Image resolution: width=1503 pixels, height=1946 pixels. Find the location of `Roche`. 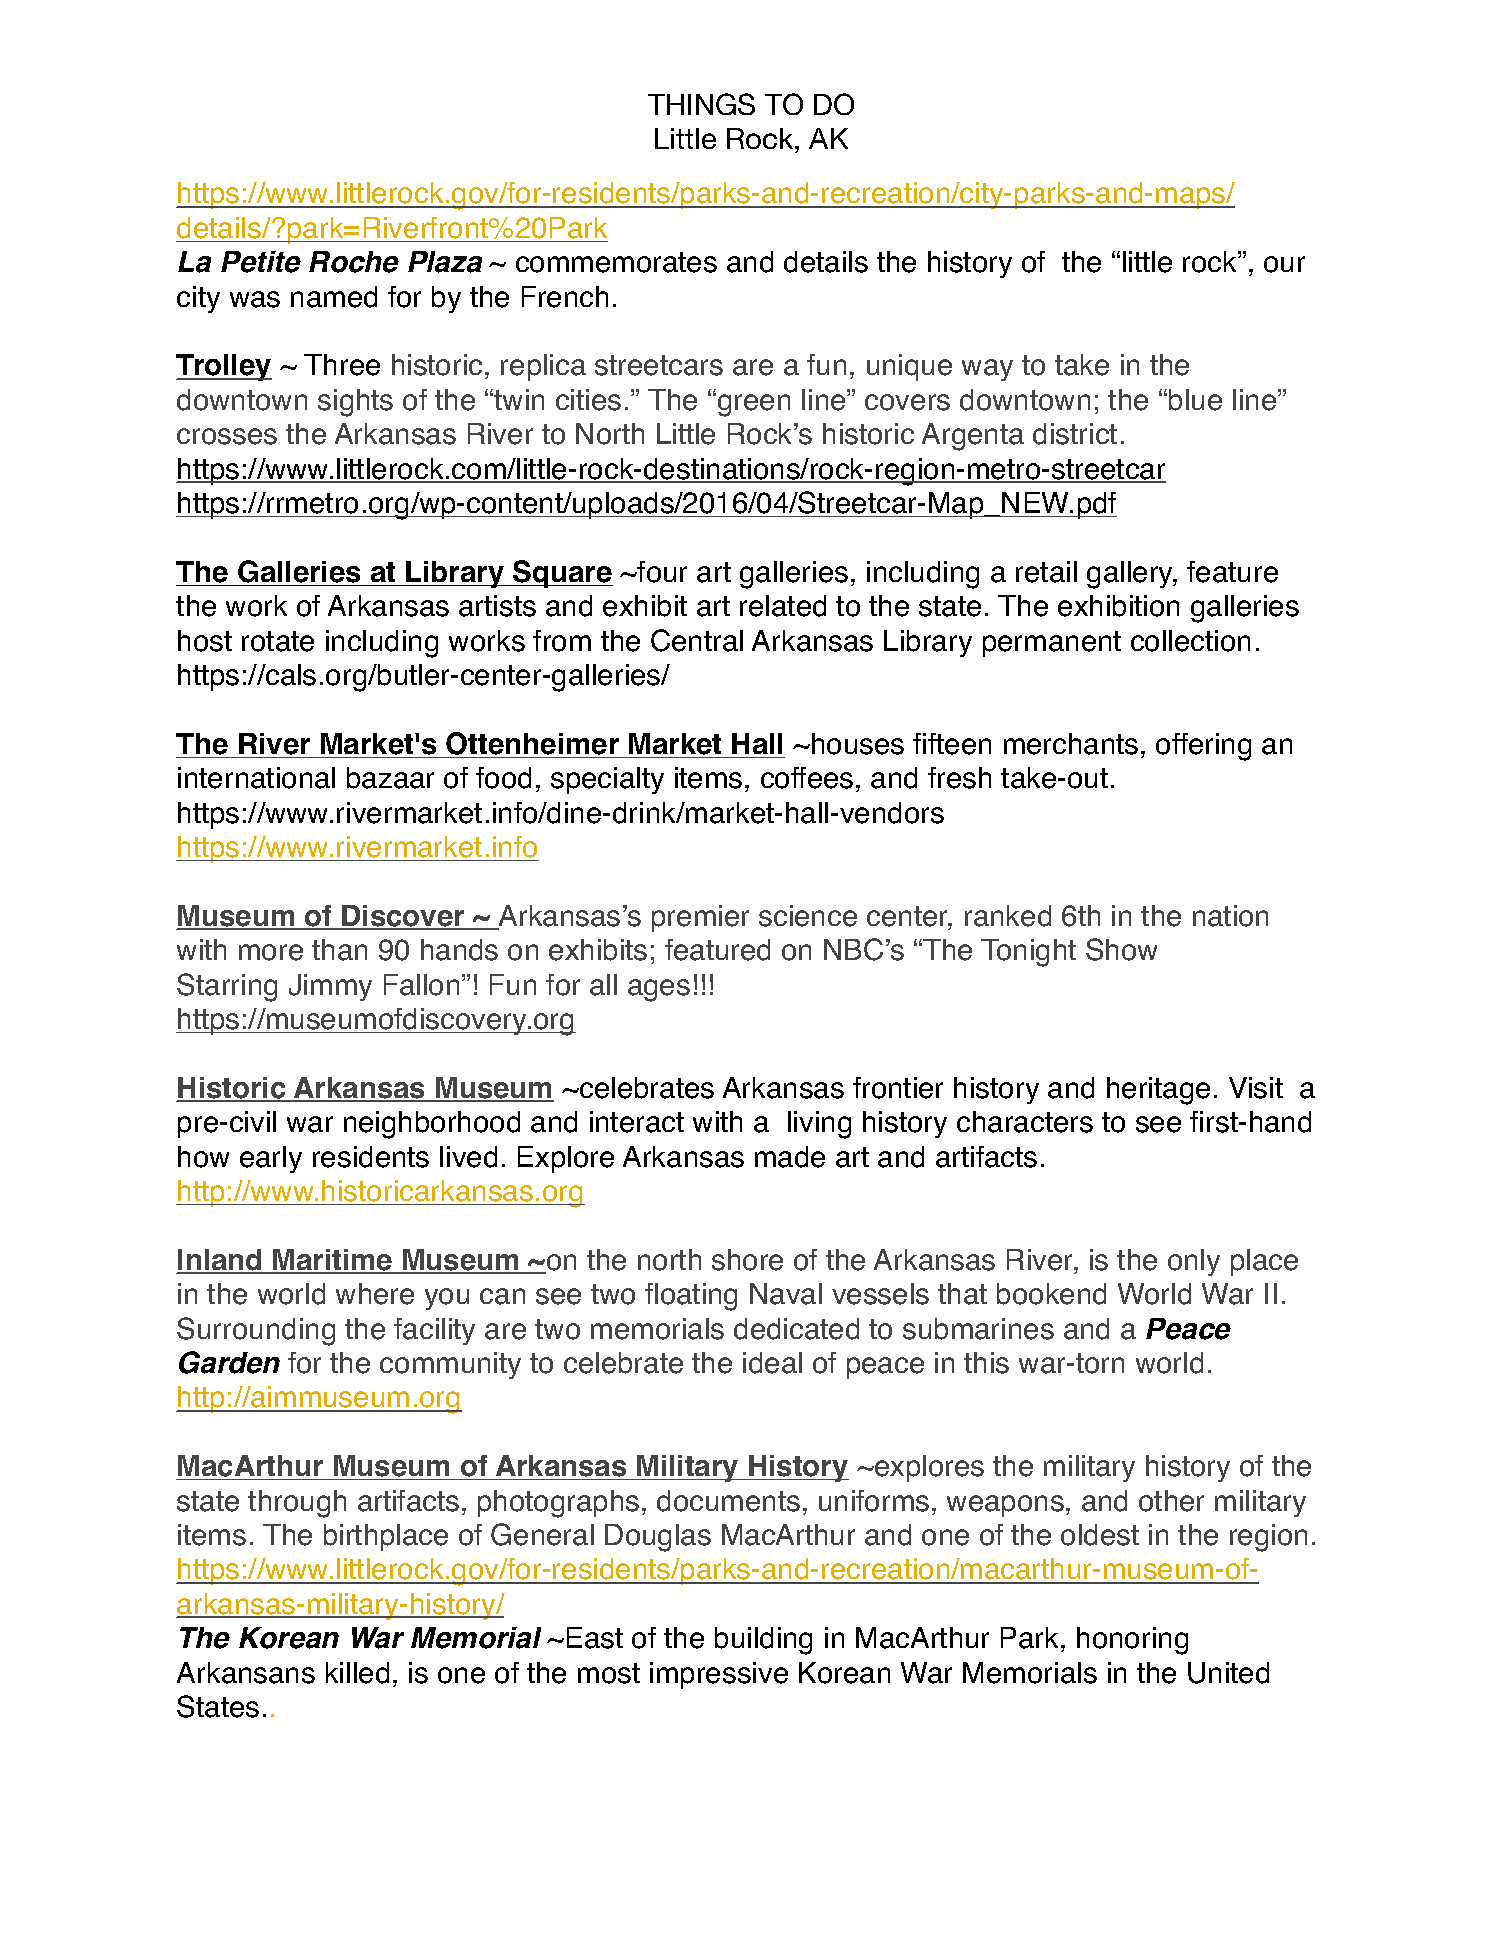

Roche is located at coordinates (354, 262).
